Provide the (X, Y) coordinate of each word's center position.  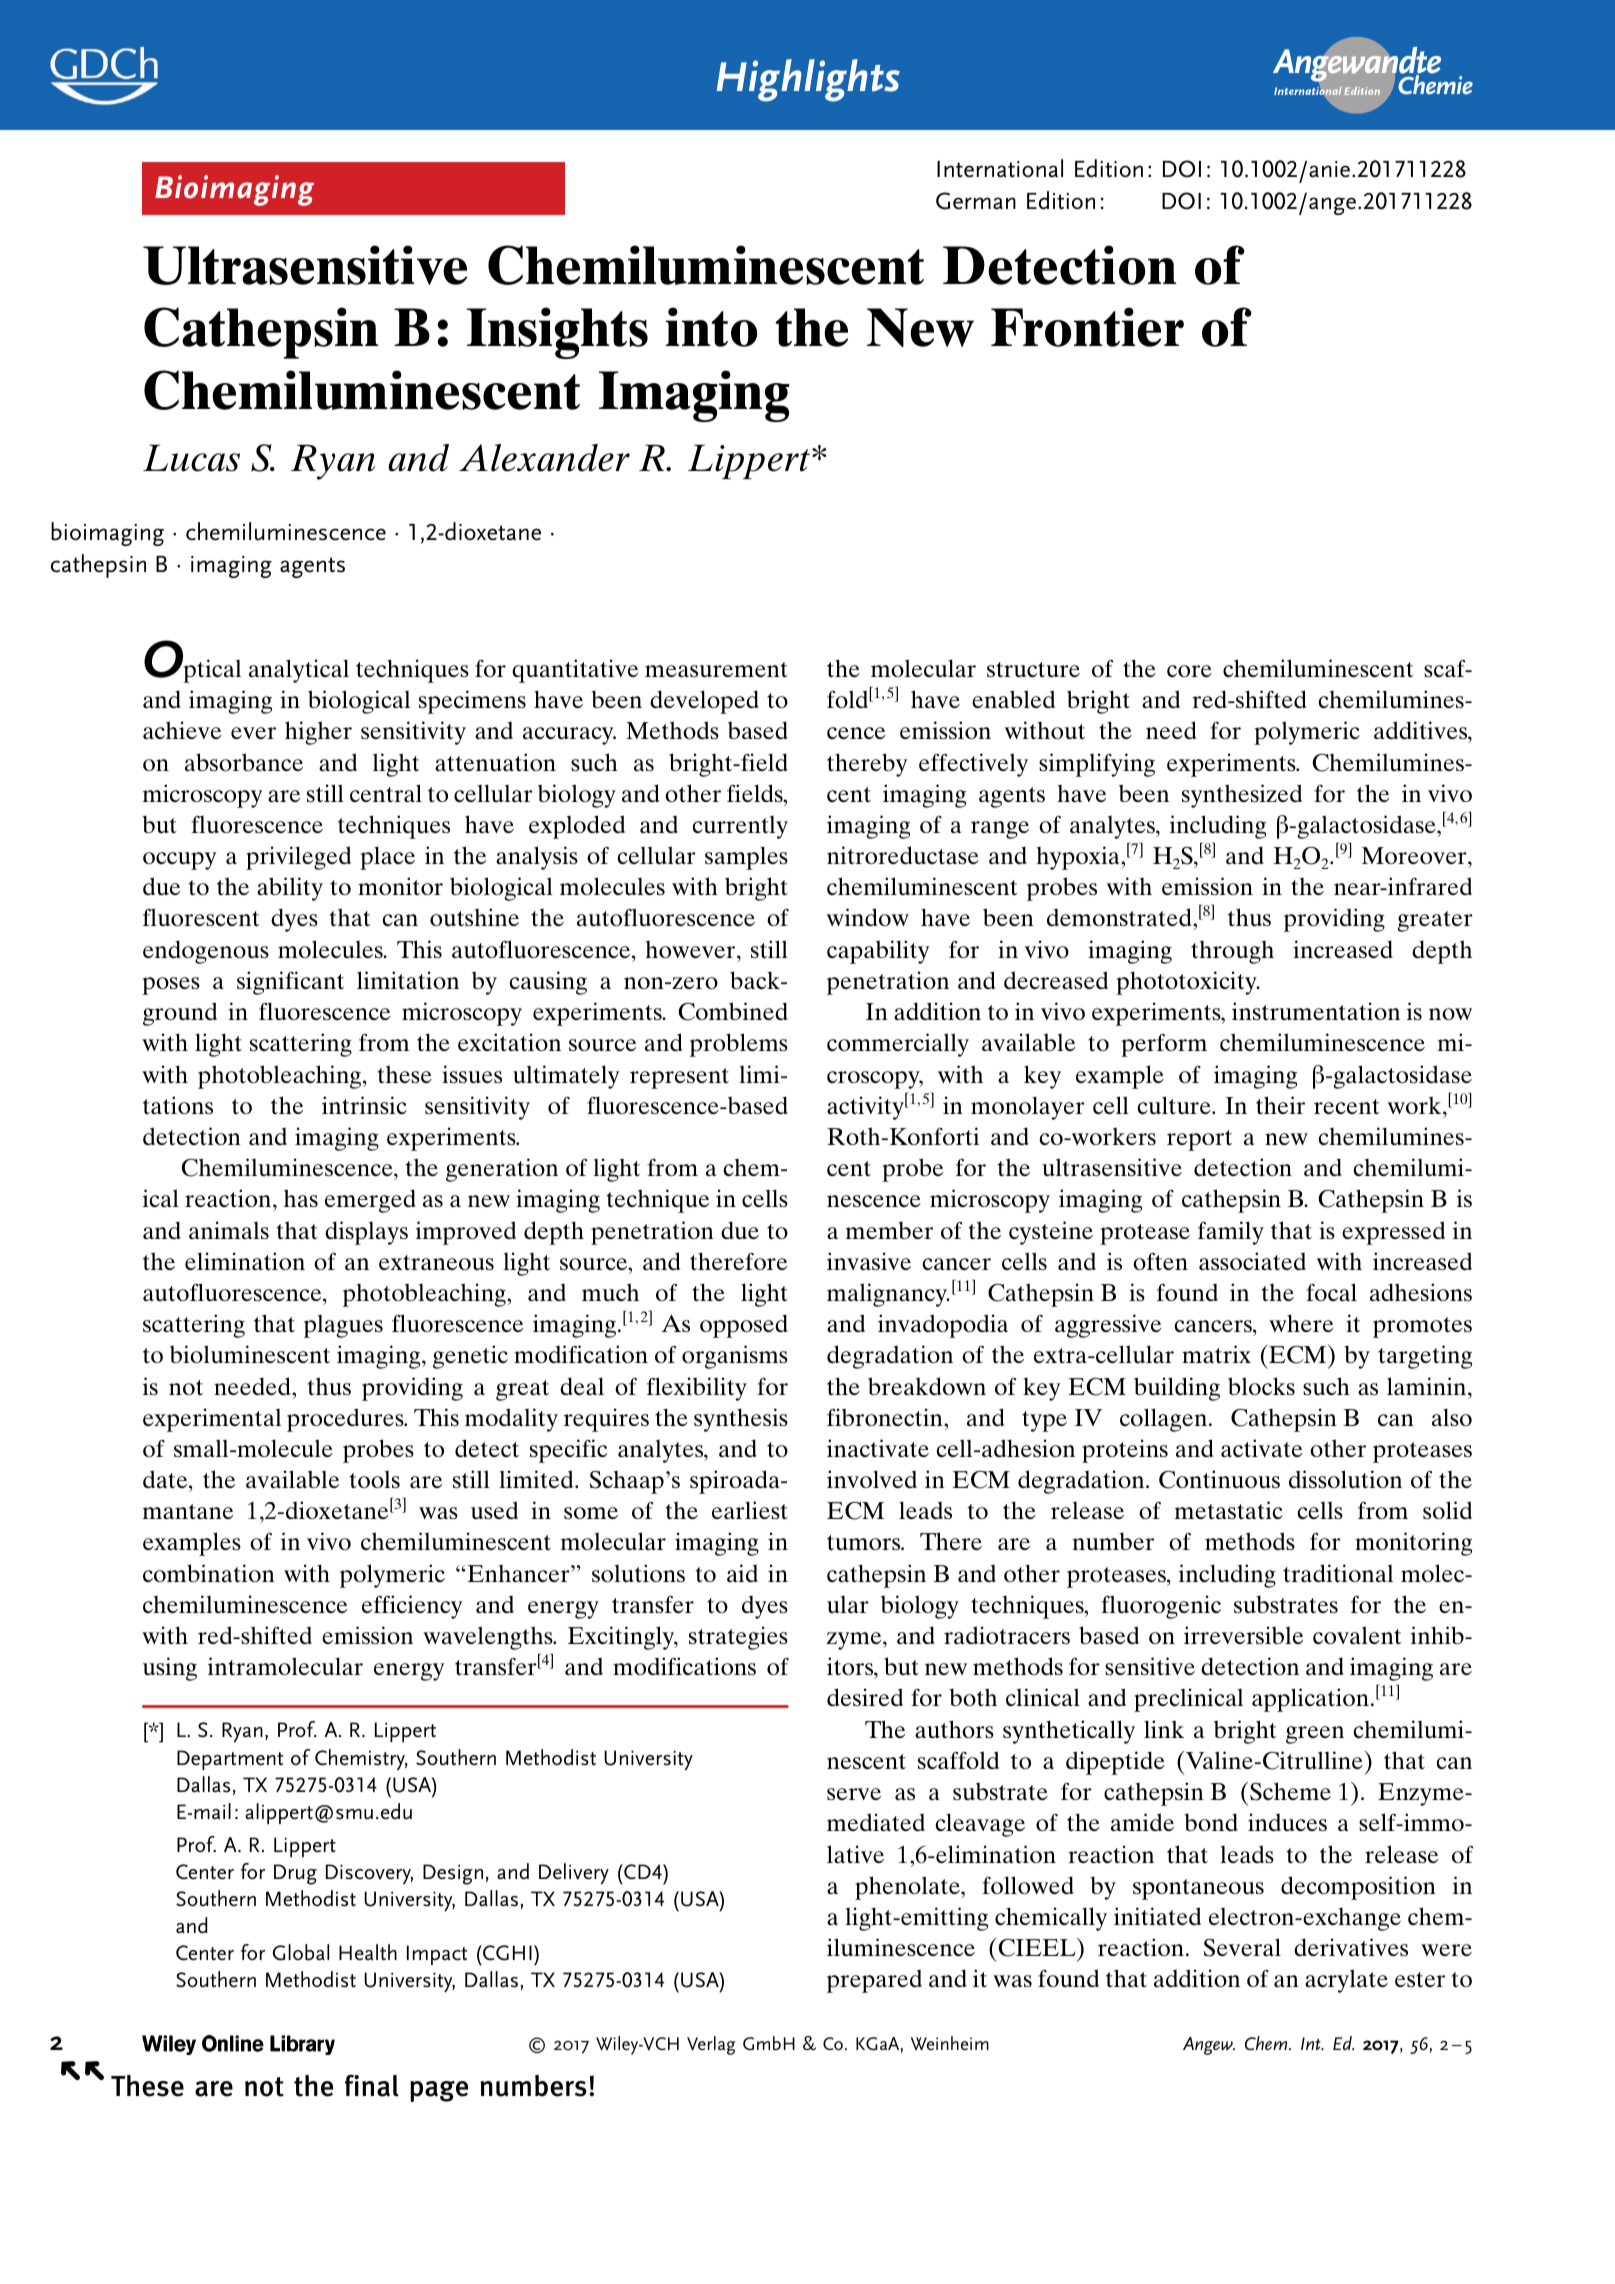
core (1189, 671)
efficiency (412, 1607)
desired (865, 1697)
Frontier (1087, 327)
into (712, 327)
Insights (557, 333)
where (1301, 1323)
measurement (716, 669)
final (372, 2085)
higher (318, 733)
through (1232, 952)
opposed (744, 1326)
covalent (1357, 1635)
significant (290, 983)
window (868, 917)
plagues (343, 1326)
